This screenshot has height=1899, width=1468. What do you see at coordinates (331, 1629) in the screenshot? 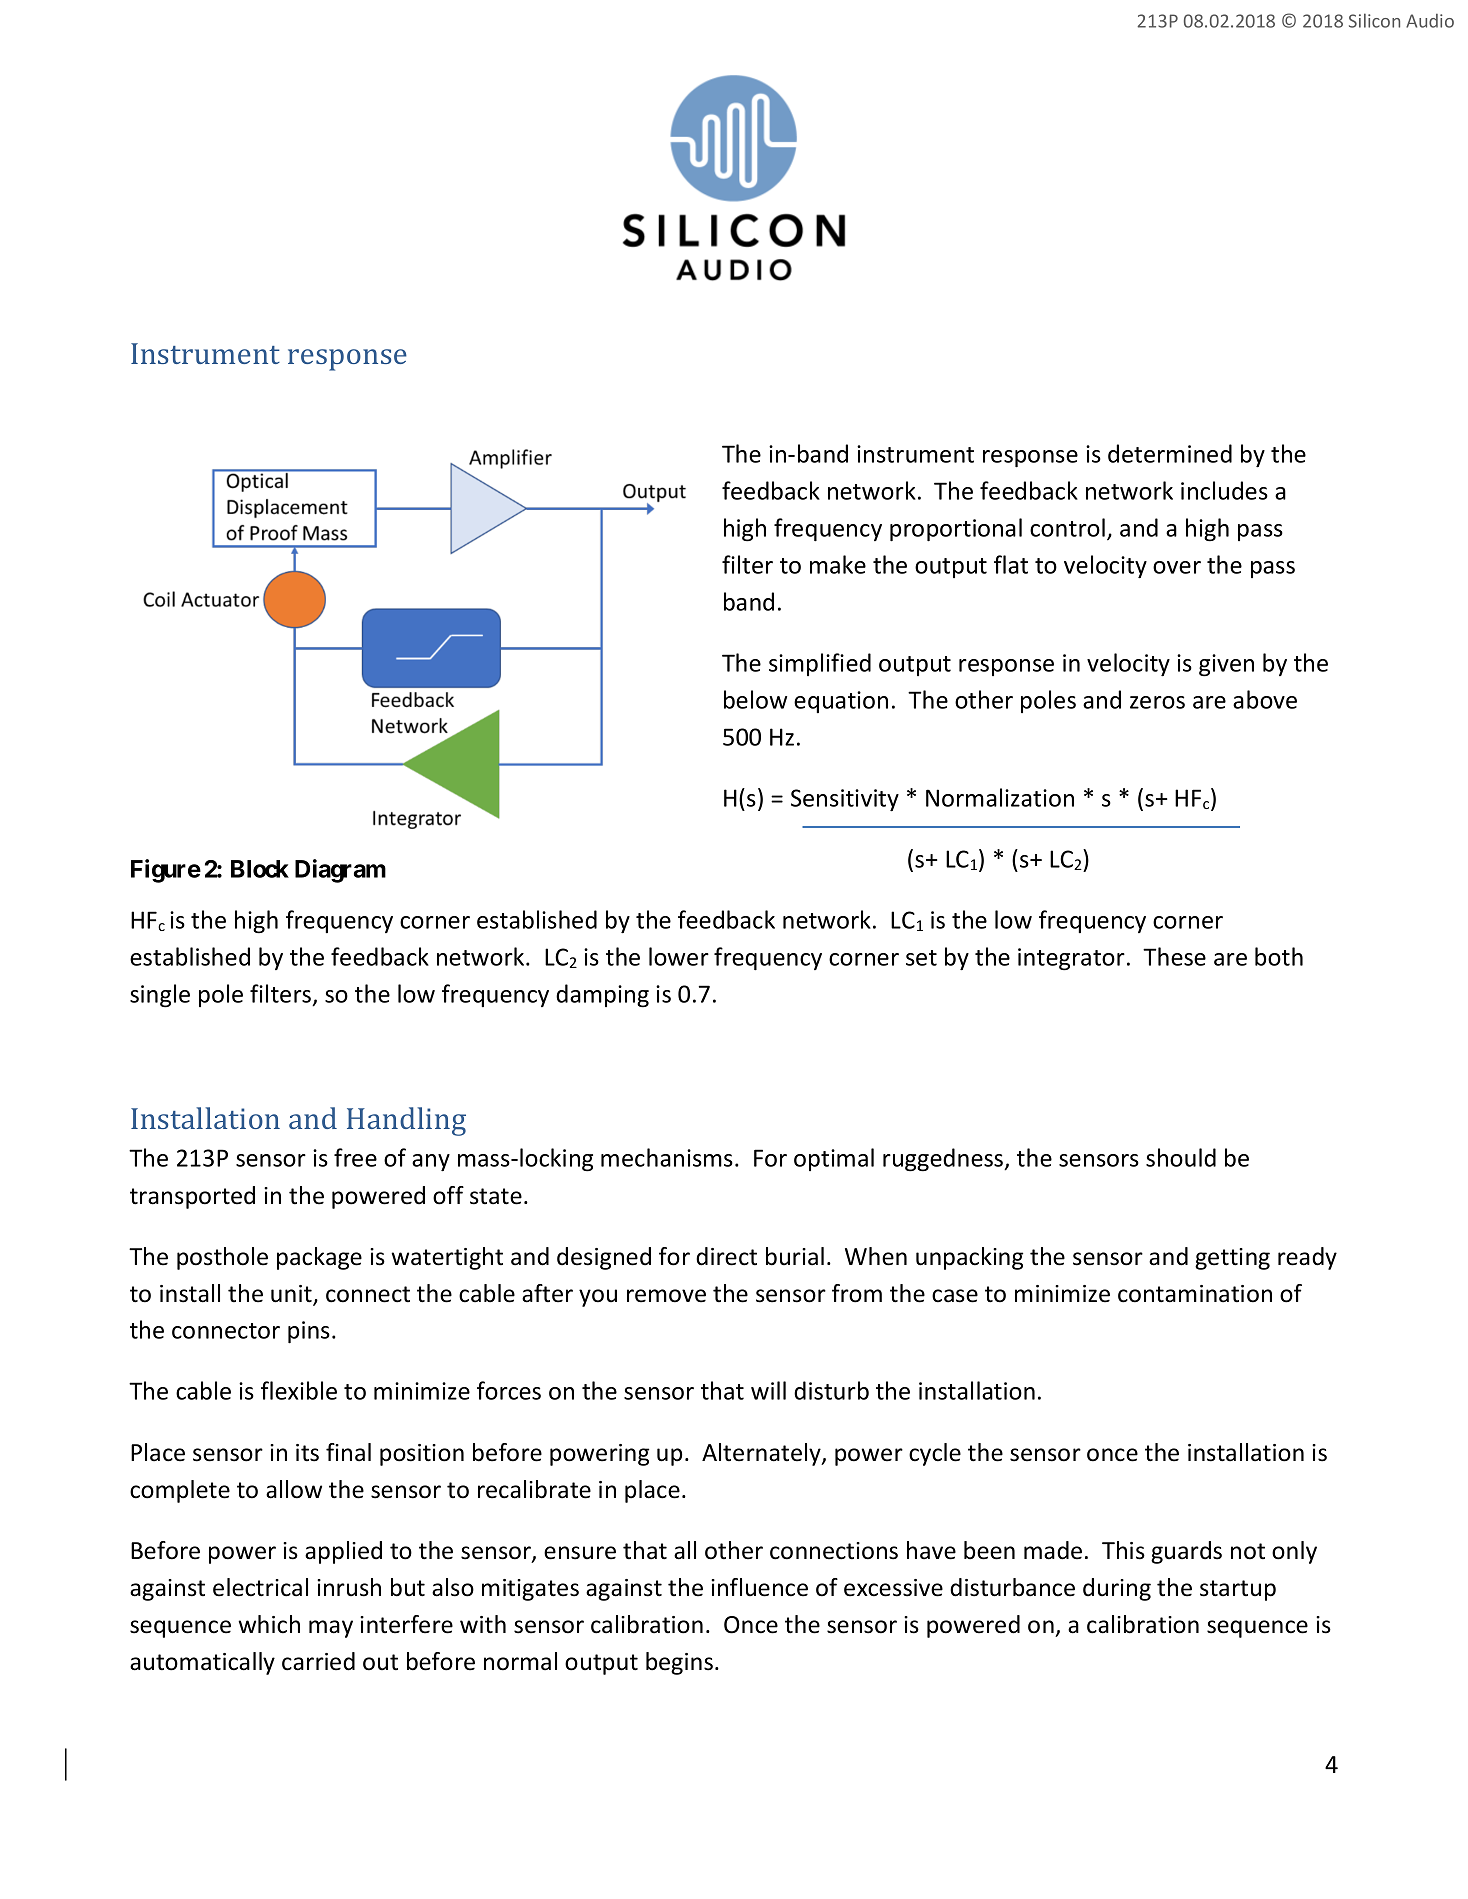
I see `may` at bounding box center [331, 1629].
